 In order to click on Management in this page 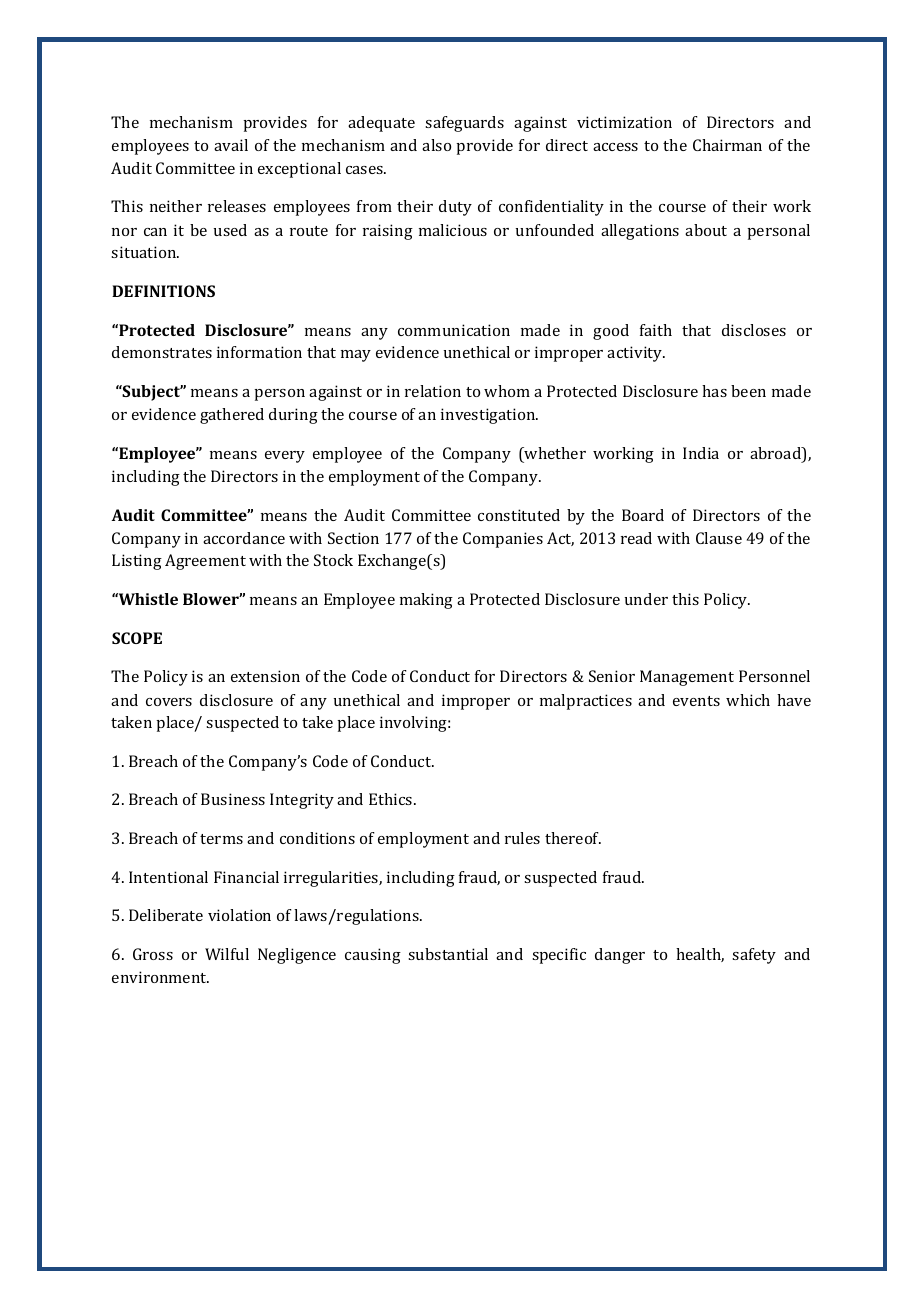, I will do `click(687, 678)`.
